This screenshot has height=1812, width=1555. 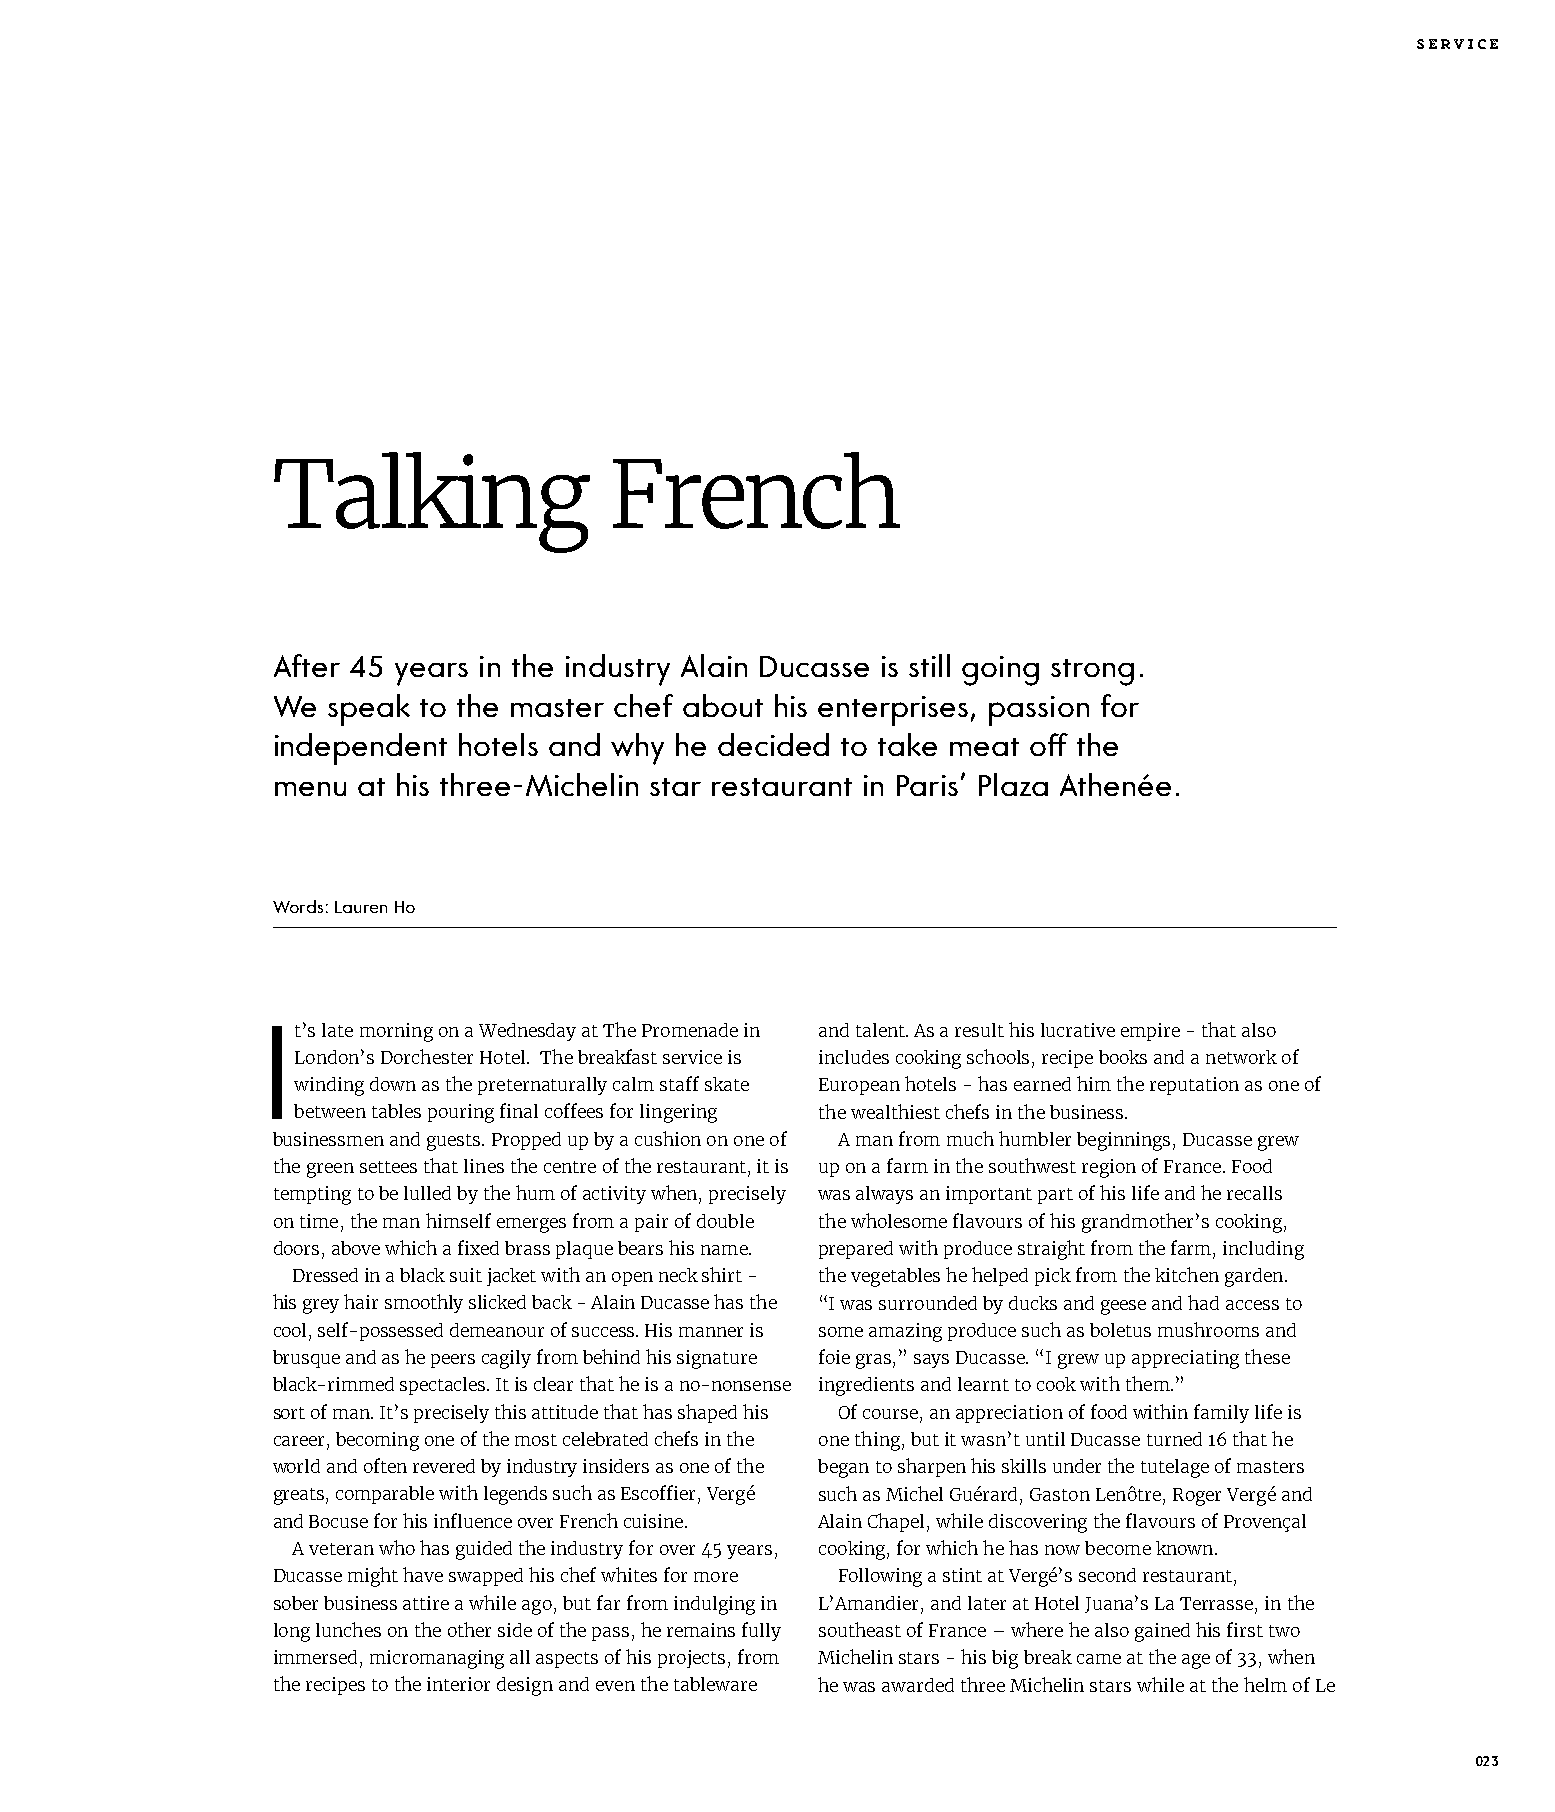 What do you see at coordinates (393, 1084) in the screenshot?
I see `down` at bounding box center [393, 1084].
